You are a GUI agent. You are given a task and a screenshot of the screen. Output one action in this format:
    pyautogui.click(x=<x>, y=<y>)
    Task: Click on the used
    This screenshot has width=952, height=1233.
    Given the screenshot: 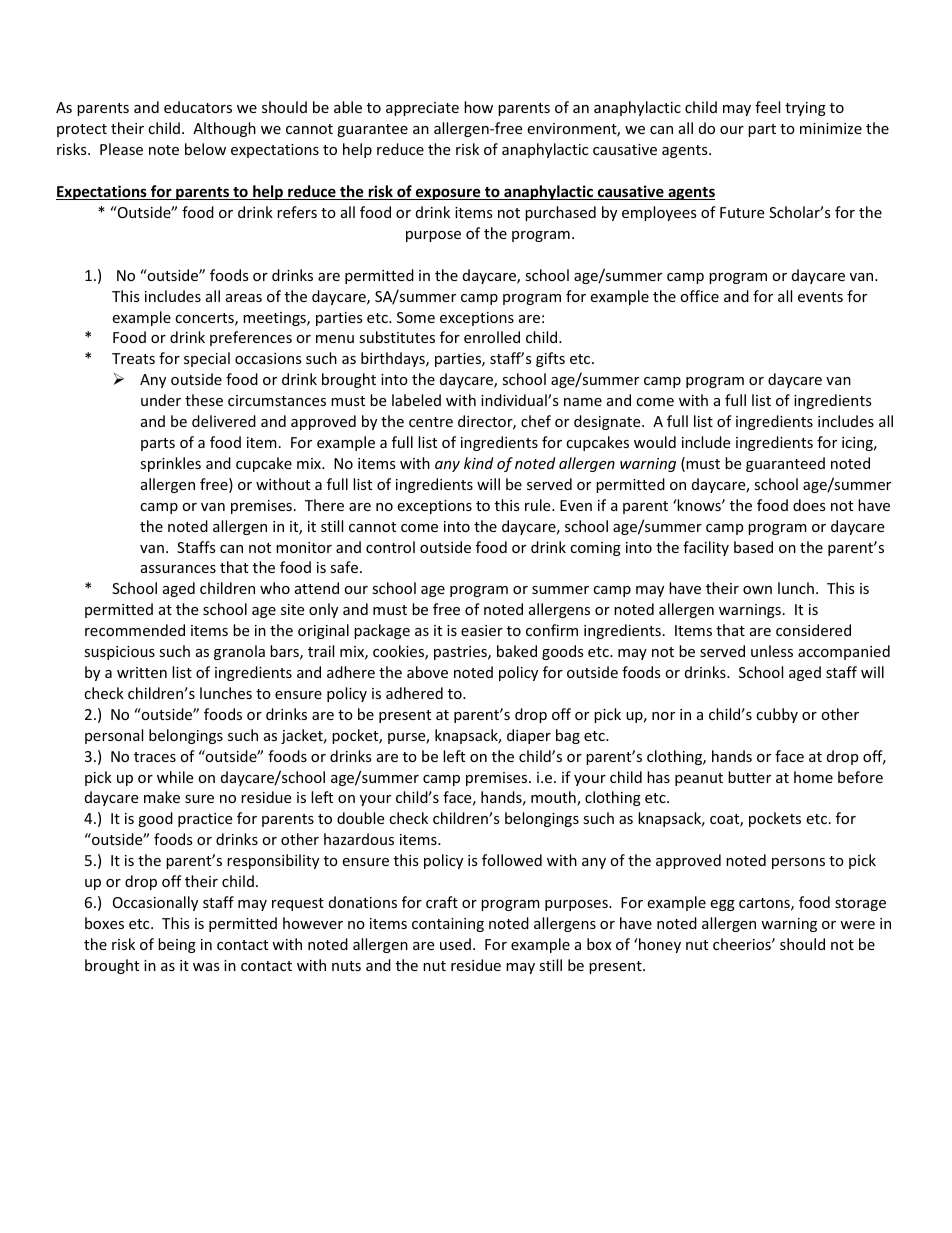 What is the action you would take?
    pyautogui.click(x=455, y=944)
